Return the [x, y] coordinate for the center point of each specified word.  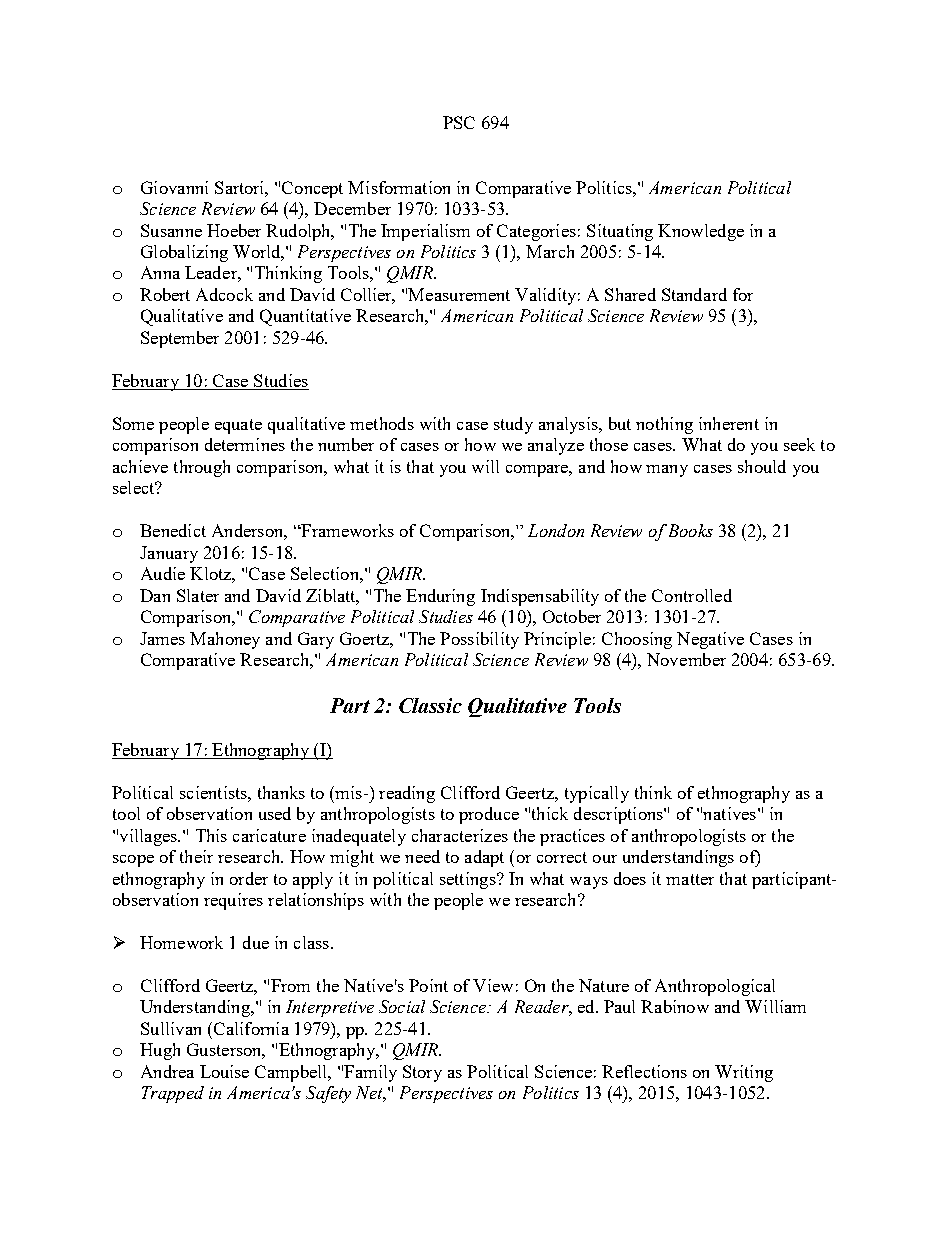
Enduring [440, 597]
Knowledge [701, 232]
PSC [459, 122]
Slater [198, 595]
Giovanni [174, 187]
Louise [224, 1071]
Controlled [692, 595]
